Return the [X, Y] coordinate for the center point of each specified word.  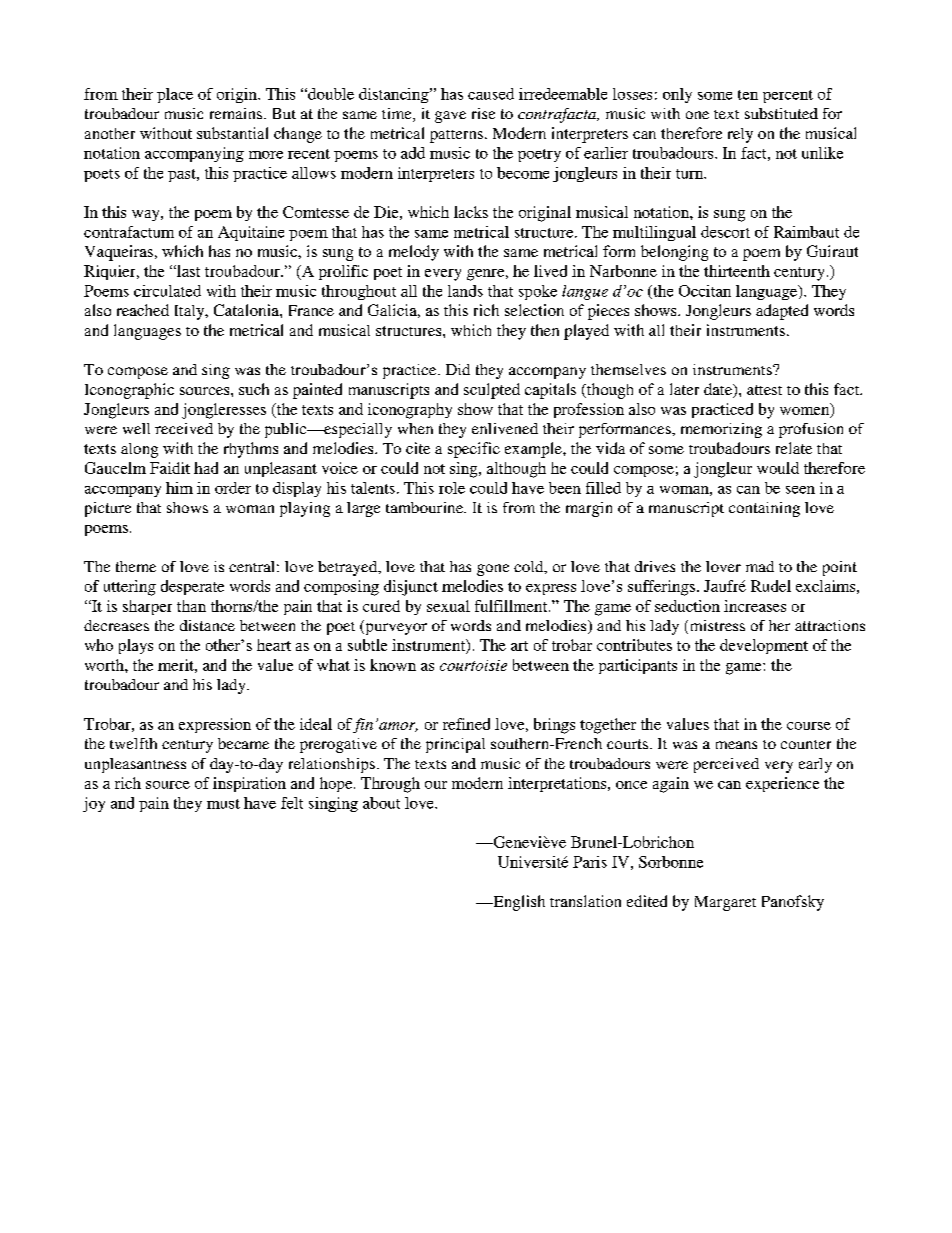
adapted [782, 312]
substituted [781, 113]
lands [465, 291]
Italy [191, 312]
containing [764, 509]
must [223, 804]
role [452, 488]
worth [105, 665]
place [175, 95]
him [179, 488]
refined [466, 724]
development [764, 646]
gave [450, 117]
